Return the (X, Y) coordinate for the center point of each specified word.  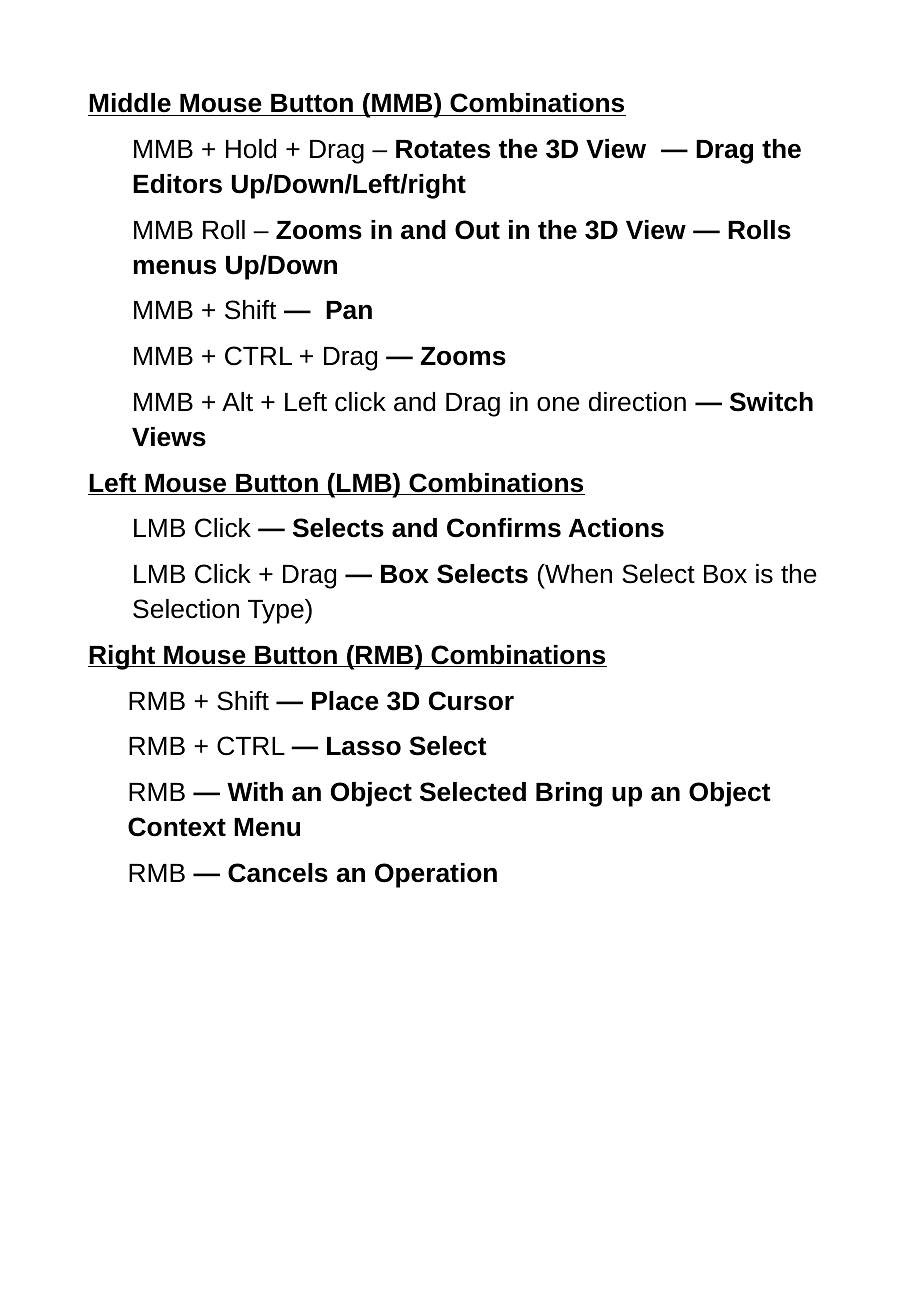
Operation (436, 875)
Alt (237, 401)
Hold (251, 149)
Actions (616, 528)
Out (477, 230)
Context (177, 827)
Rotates (443, 149)
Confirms (504, 528)
